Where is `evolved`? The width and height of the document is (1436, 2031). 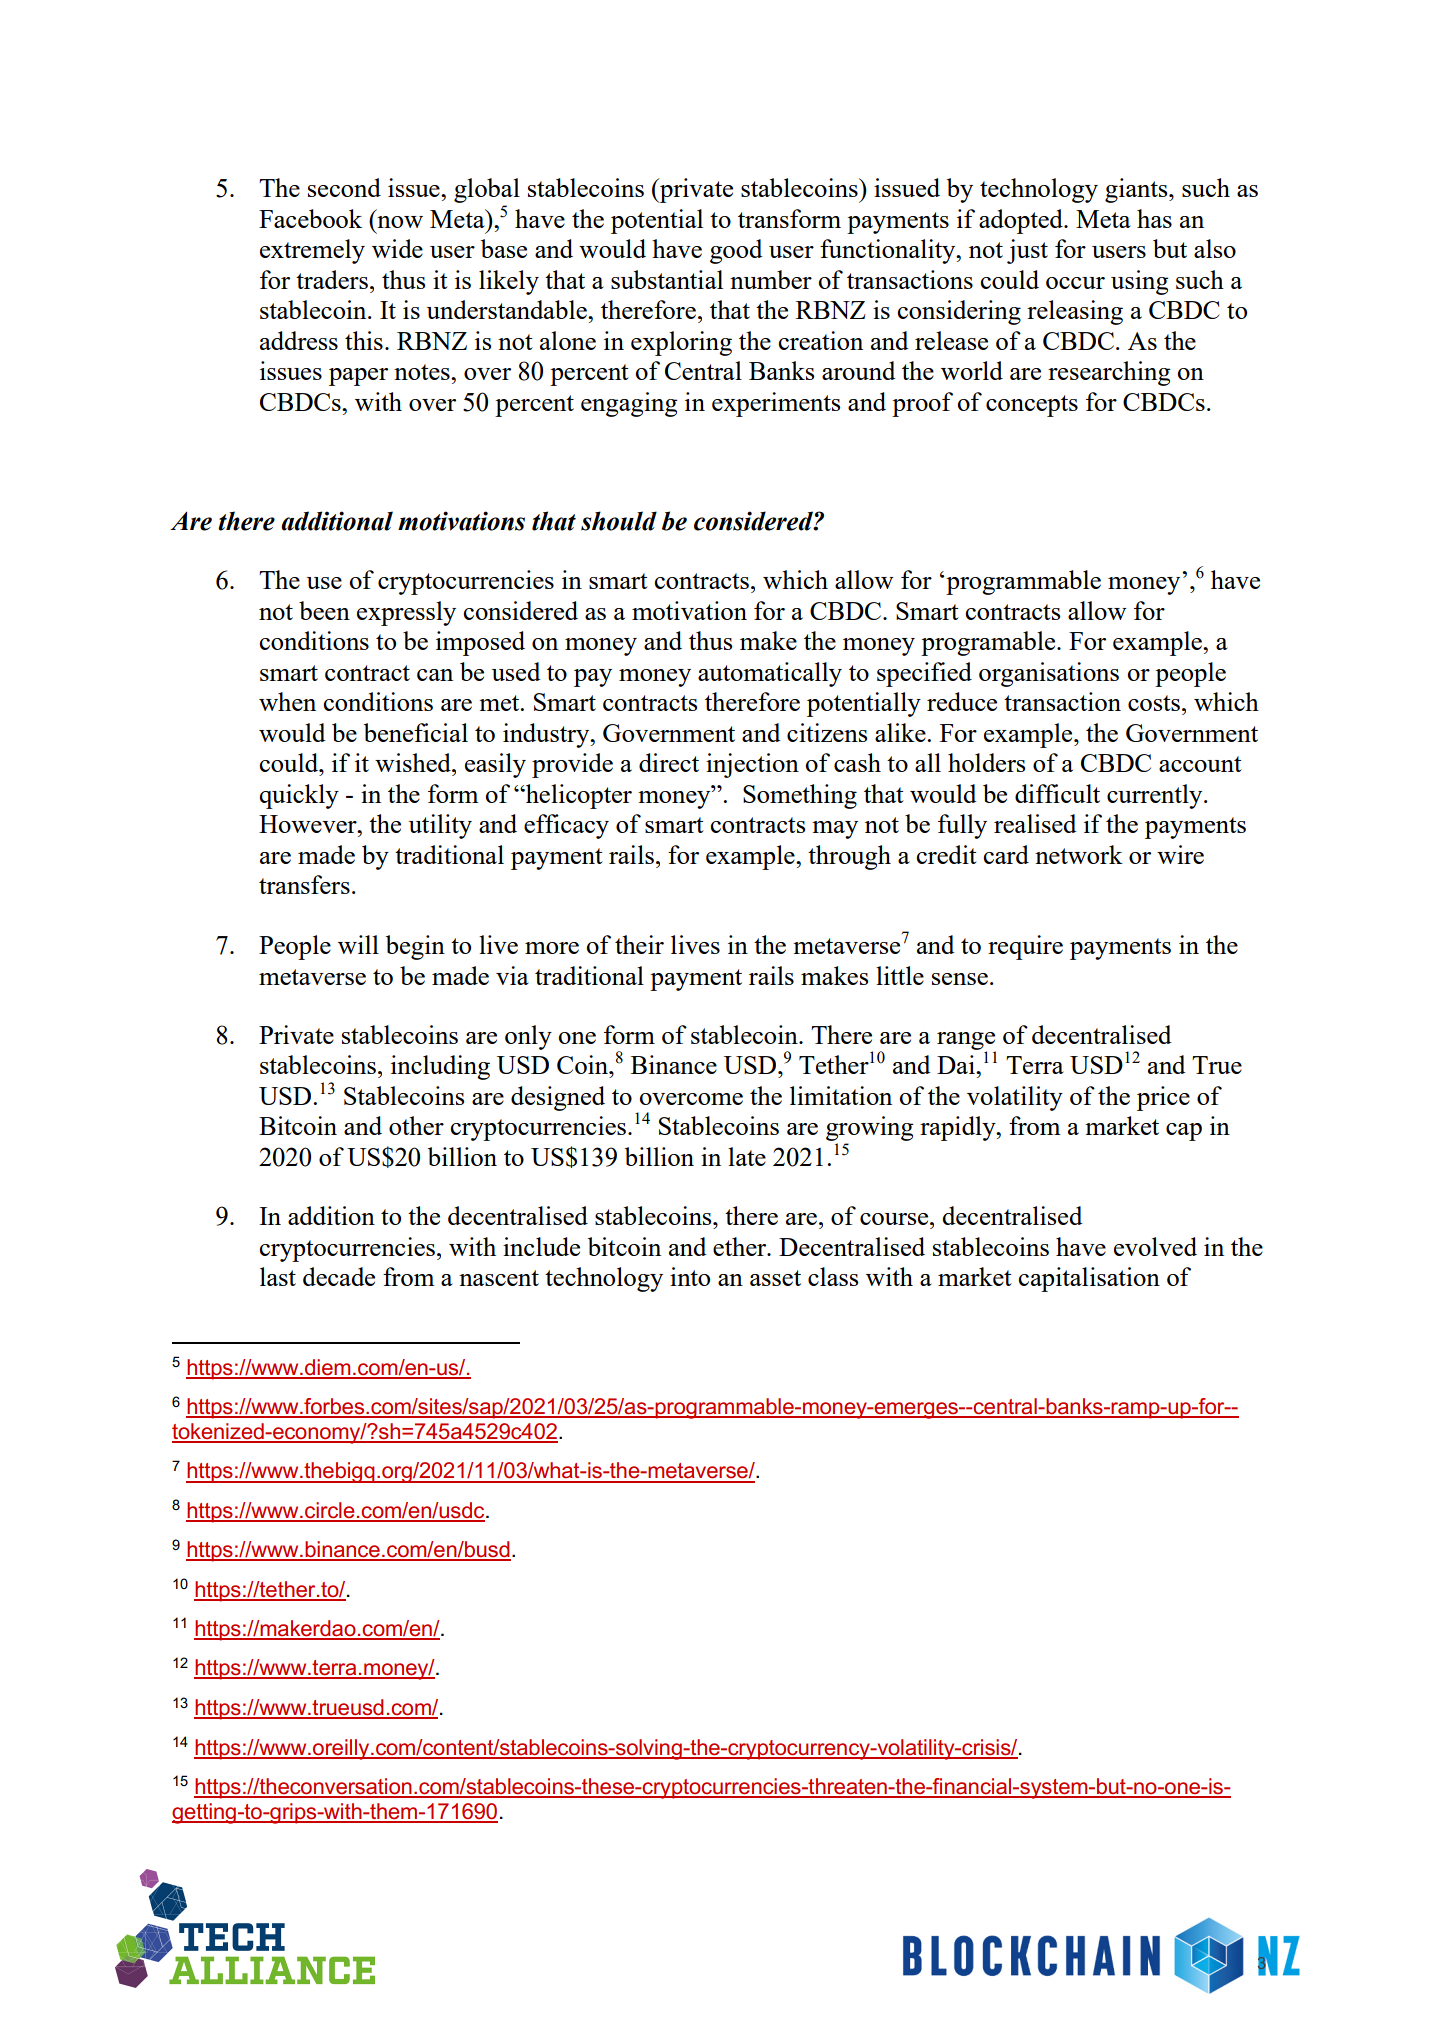 evolved is located at coordinates (1155, 1246).
